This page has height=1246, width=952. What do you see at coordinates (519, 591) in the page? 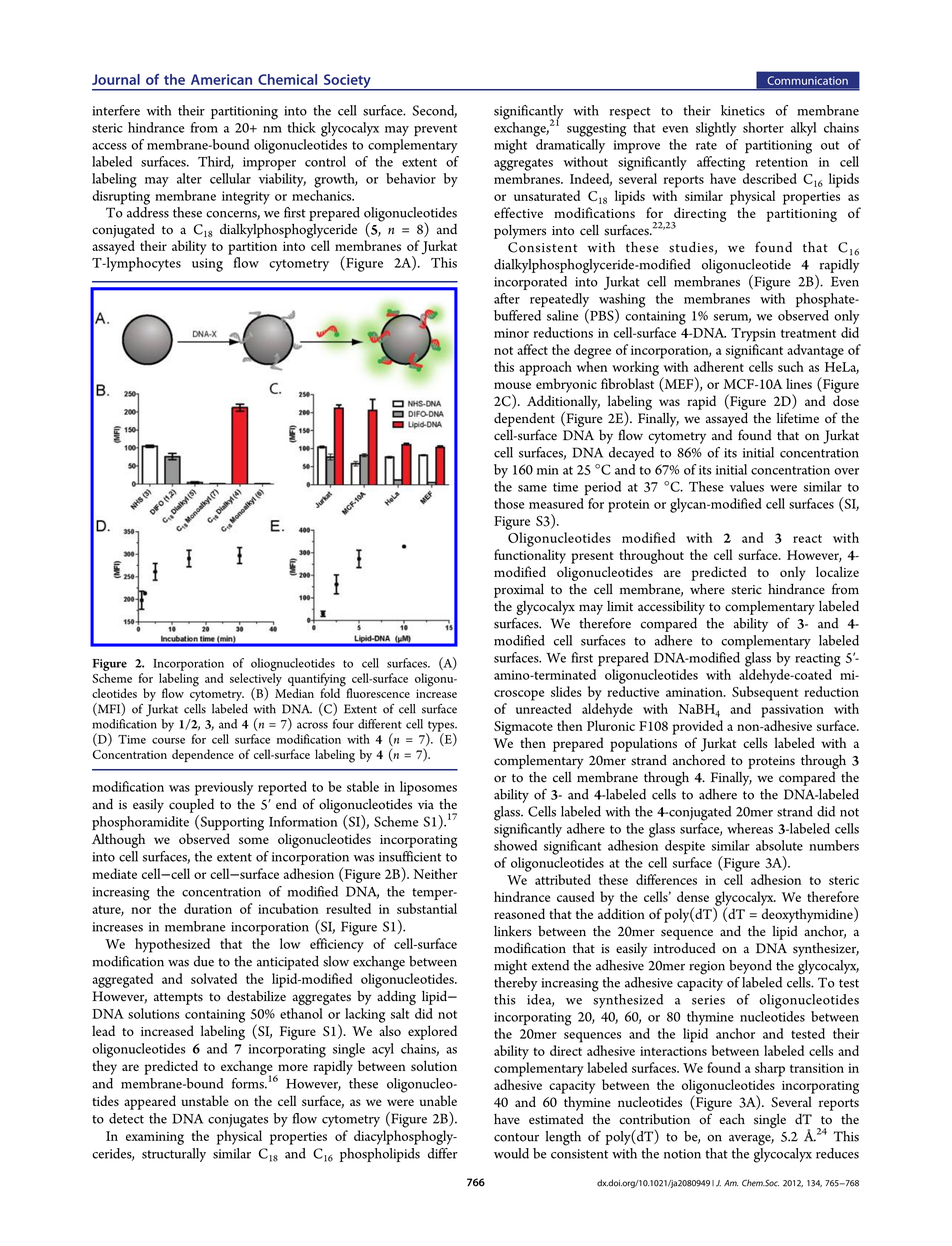
I see `proximal` at bounding box center [519, 591].
